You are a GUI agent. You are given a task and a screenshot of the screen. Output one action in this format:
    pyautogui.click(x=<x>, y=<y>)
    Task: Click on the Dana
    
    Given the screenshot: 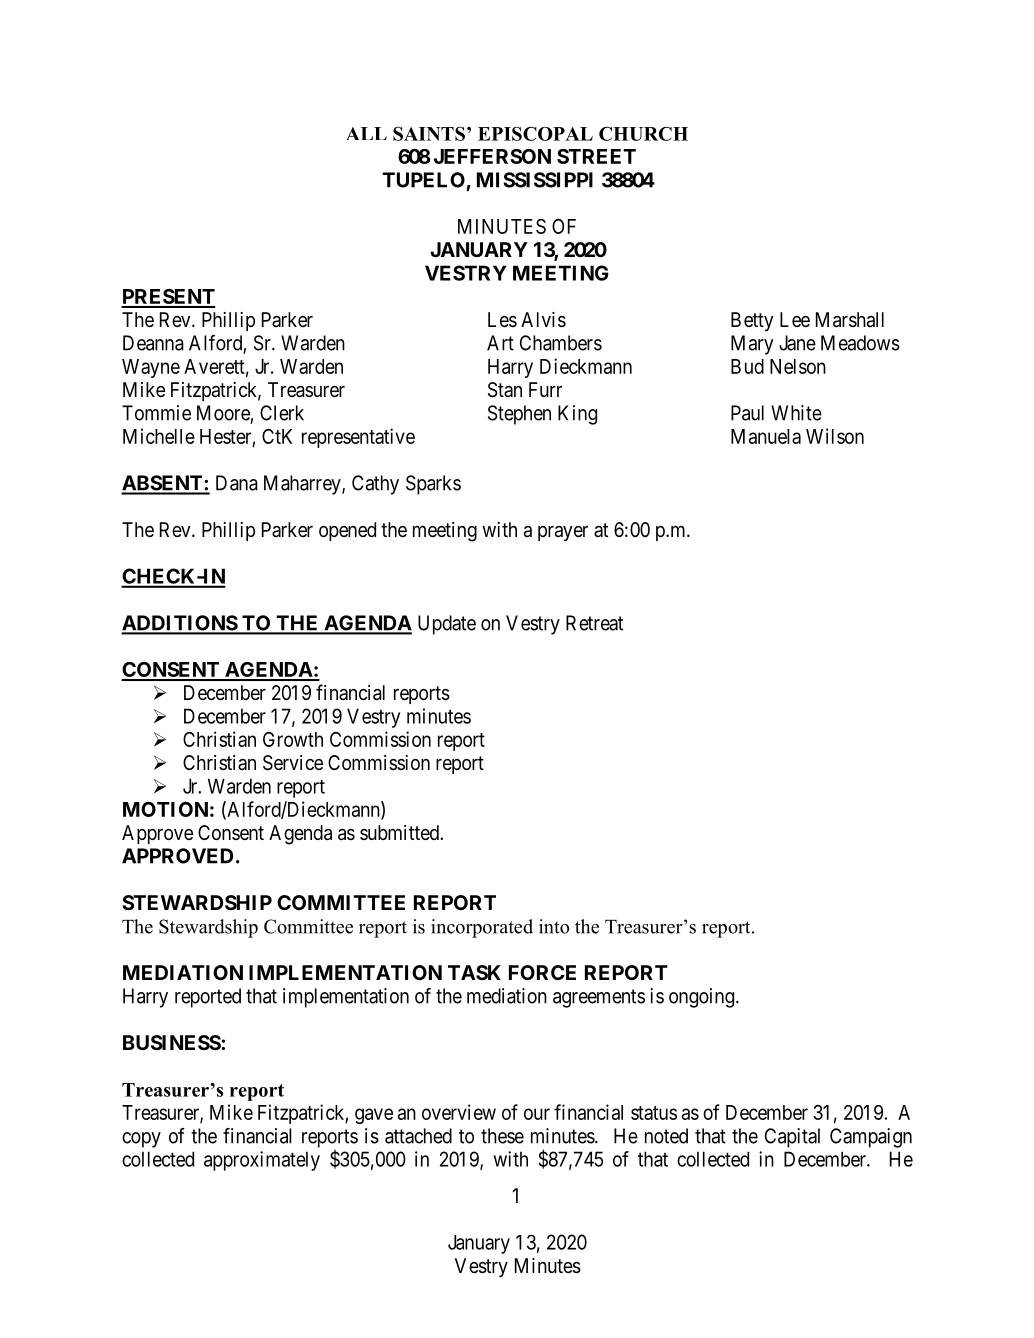 What is the action you would take?
    pyautogui.click(x=237, y=483)
